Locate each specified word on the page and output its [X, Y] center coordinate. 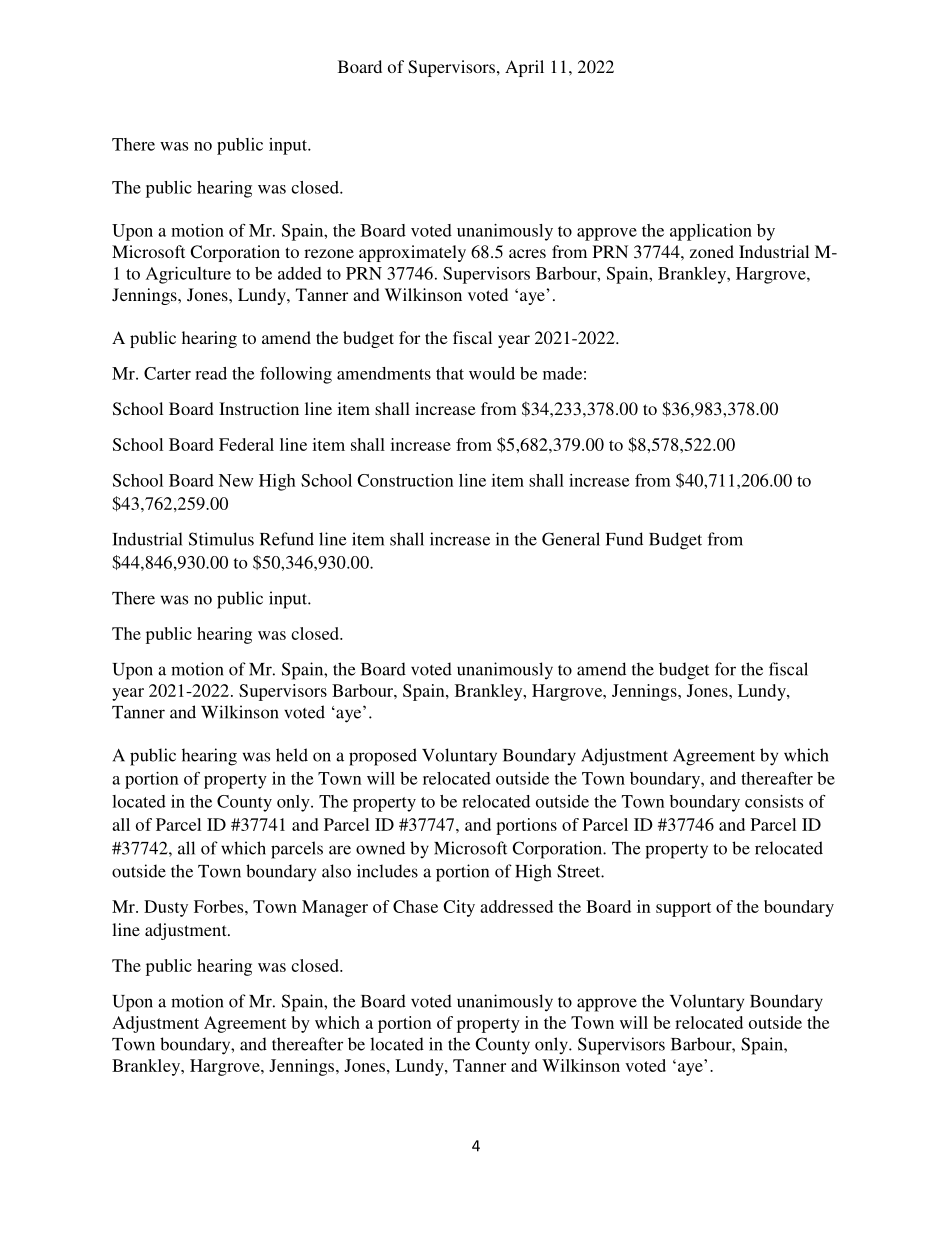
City [459, 908]
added [300, 273]
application [711, 232]
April [524, 68]
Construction [405, 480]
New [236, 480]
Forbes [220, 906]
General [571, 539]
